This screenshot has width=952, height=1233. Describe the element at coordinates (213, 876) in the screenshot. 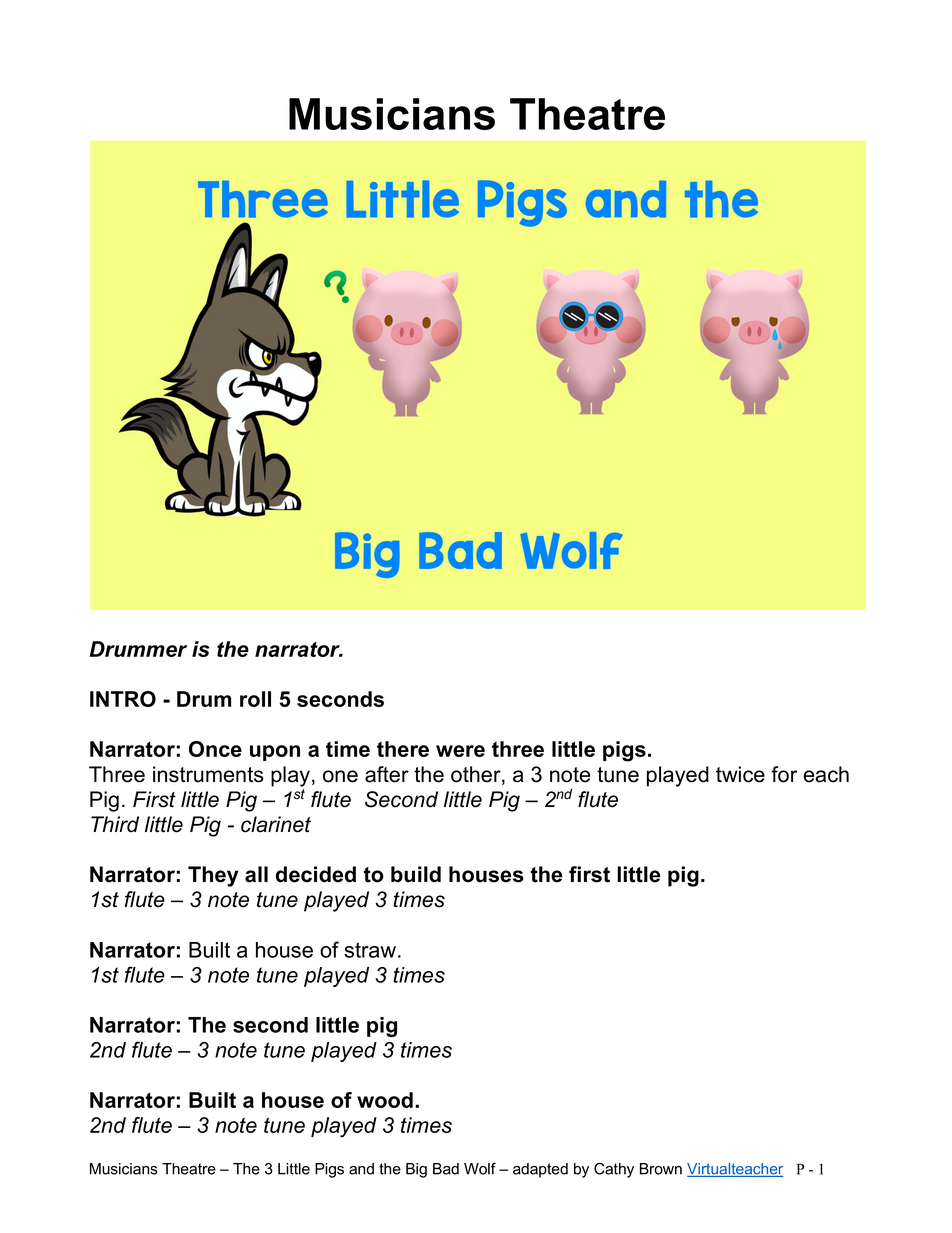

I see `They` at that location.
